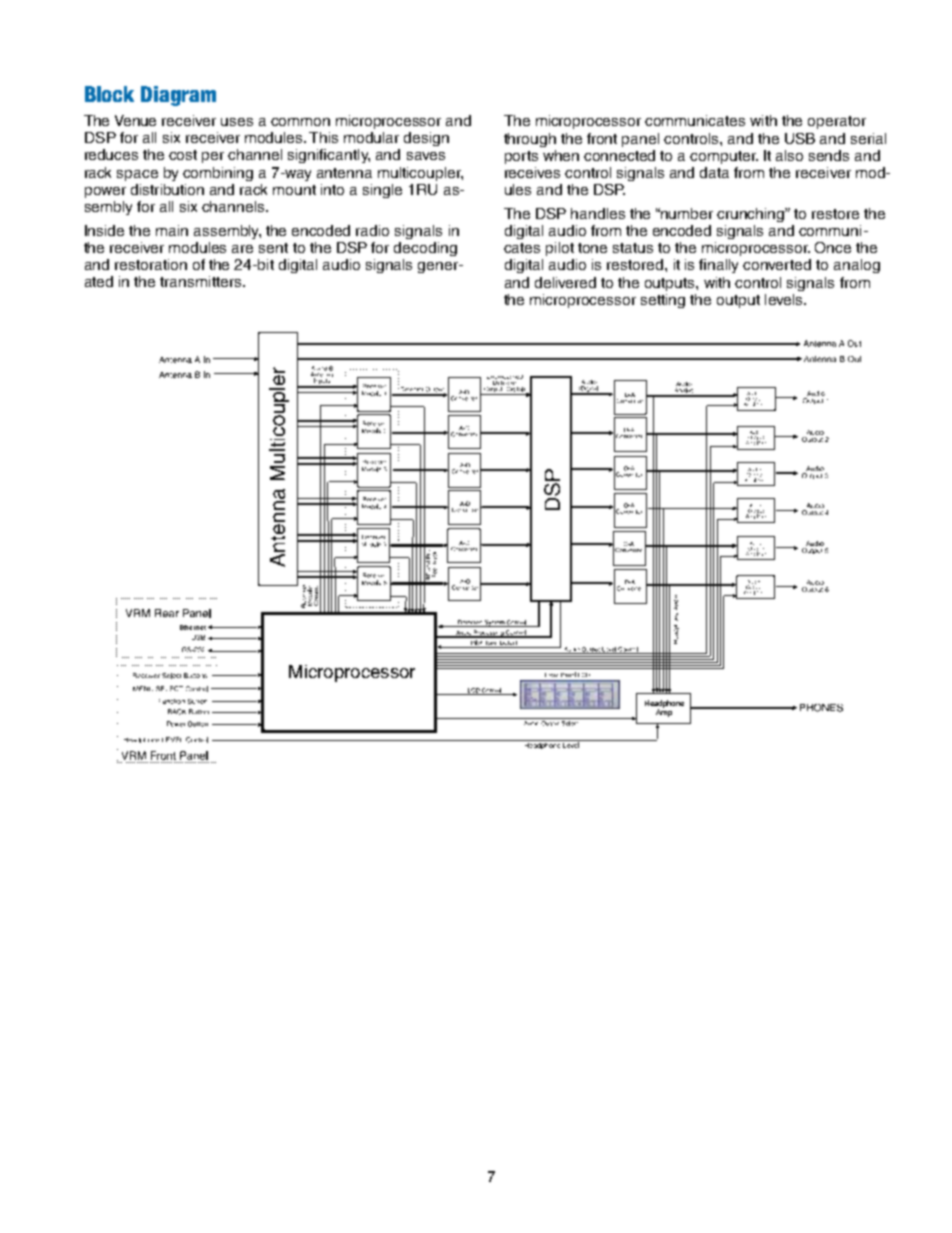 This image has width=952, height=1233. What do you see at coordinates (663, 301) in the image?
I see `setting` at bounding box center [663, 301].
